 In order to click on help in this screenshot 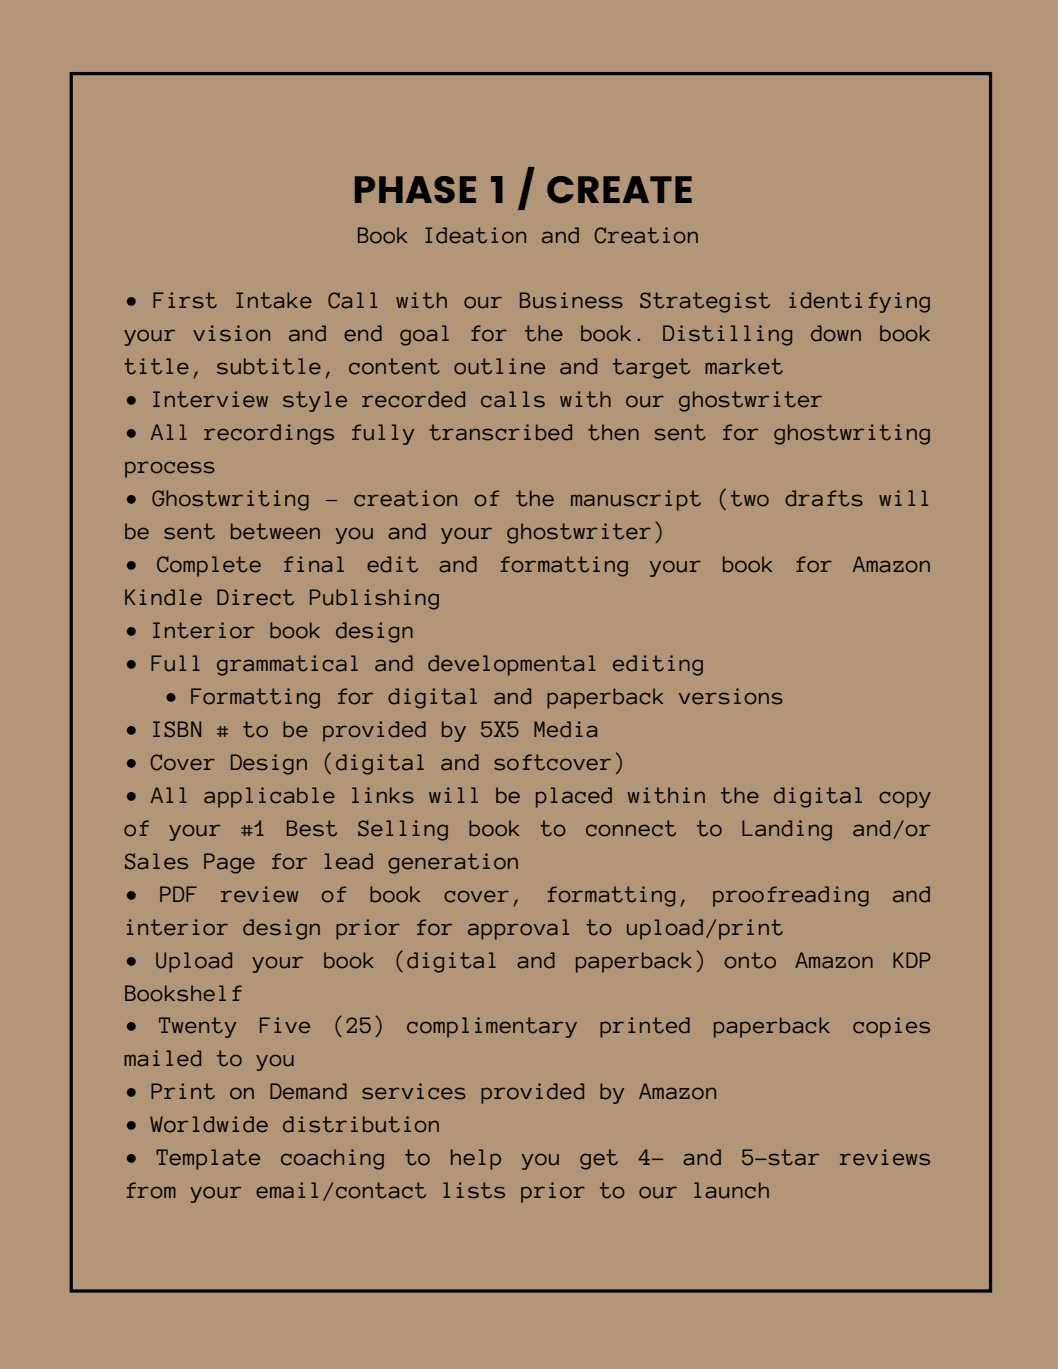, I will do `click(476, 1159)`.
